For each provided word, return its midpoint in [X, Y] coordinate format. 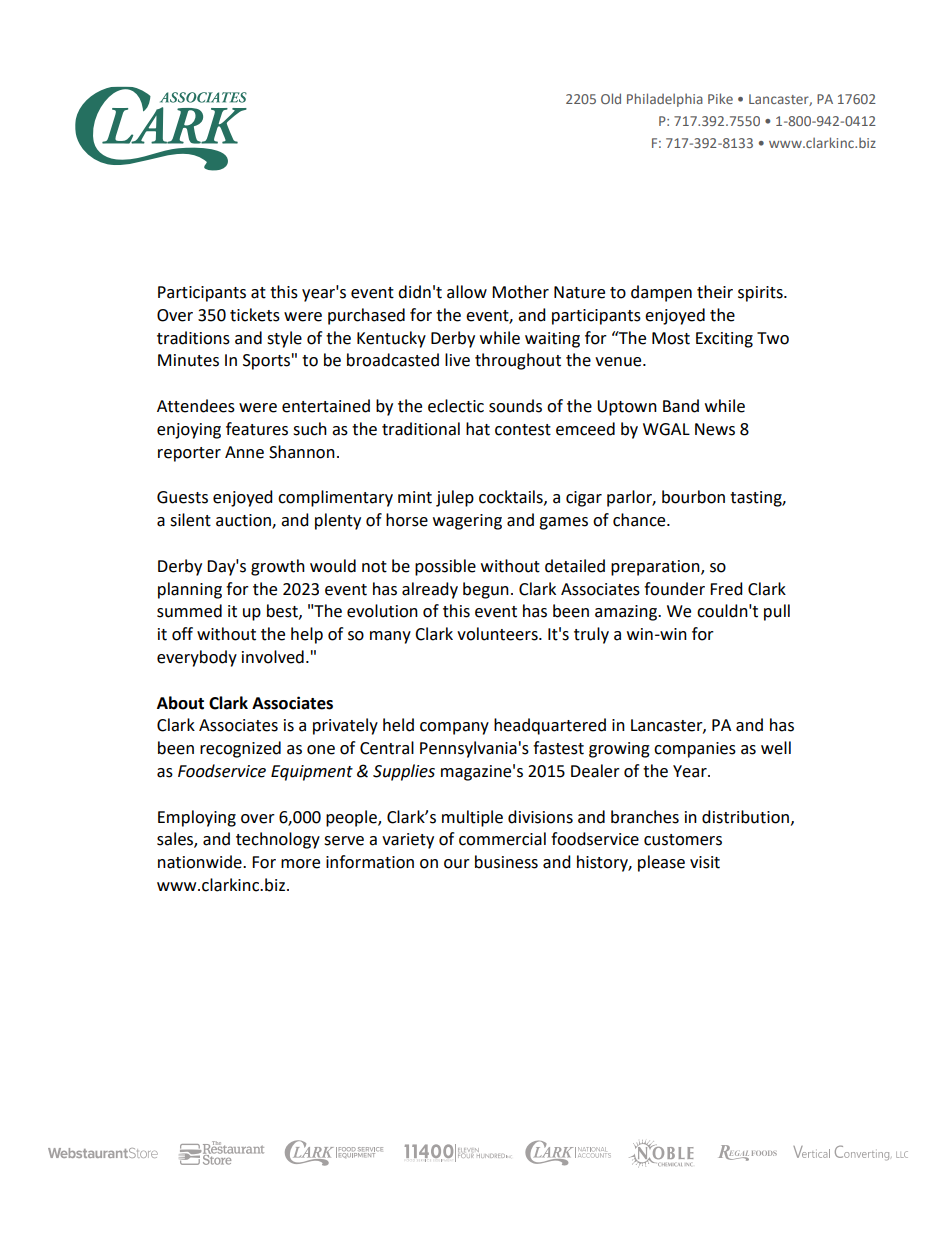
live [457, 360]
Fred [726, 589]
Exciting [724, 340]
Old [611, 98]
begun [486, 590]
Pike [720, 98]
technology [278, 840]
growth [278, 567]
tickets [255, 315]
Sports [266, 362]
